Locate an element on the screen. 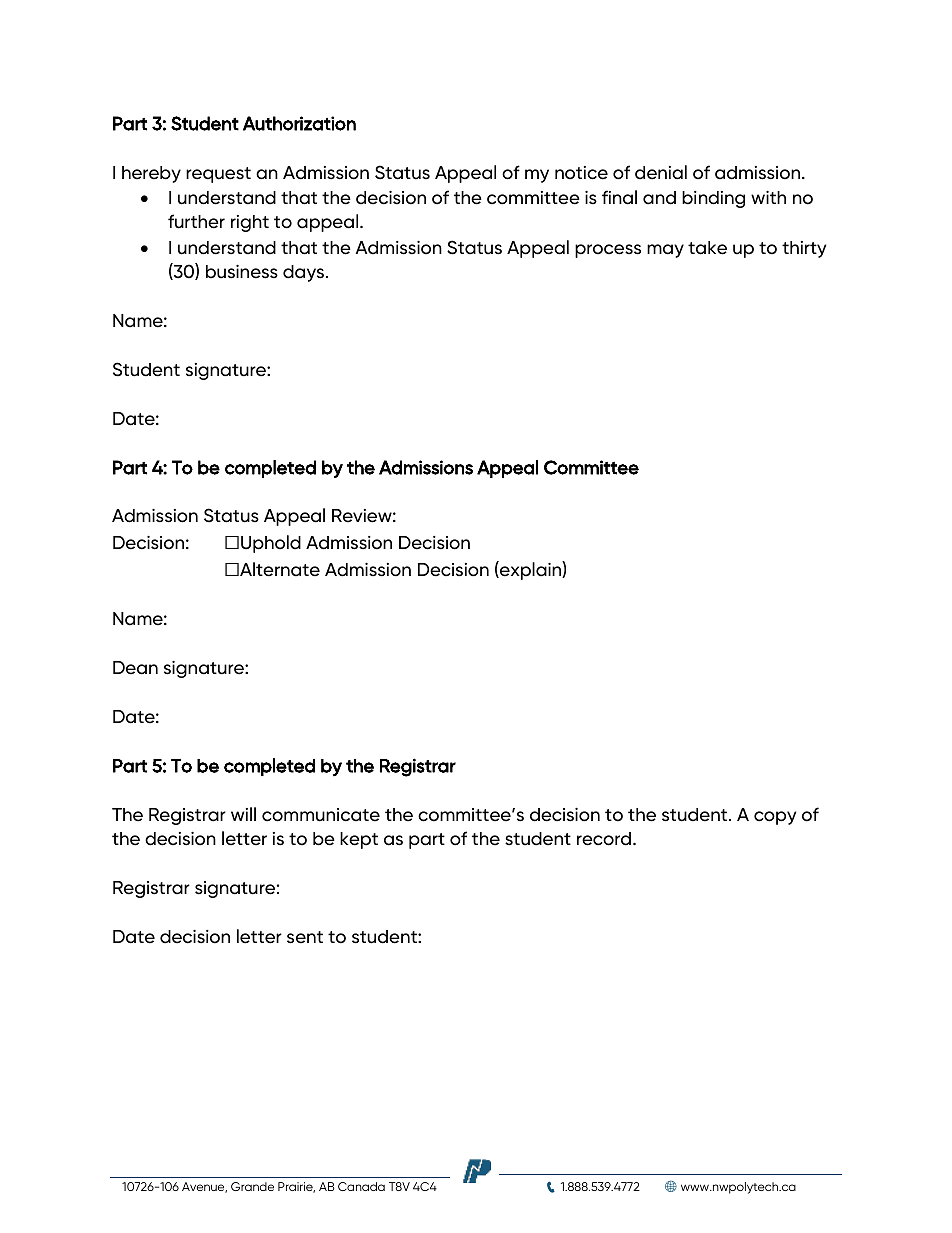 The width and height of the screenshot is (952, 1233). copy is located at coordinates (775, 818).
